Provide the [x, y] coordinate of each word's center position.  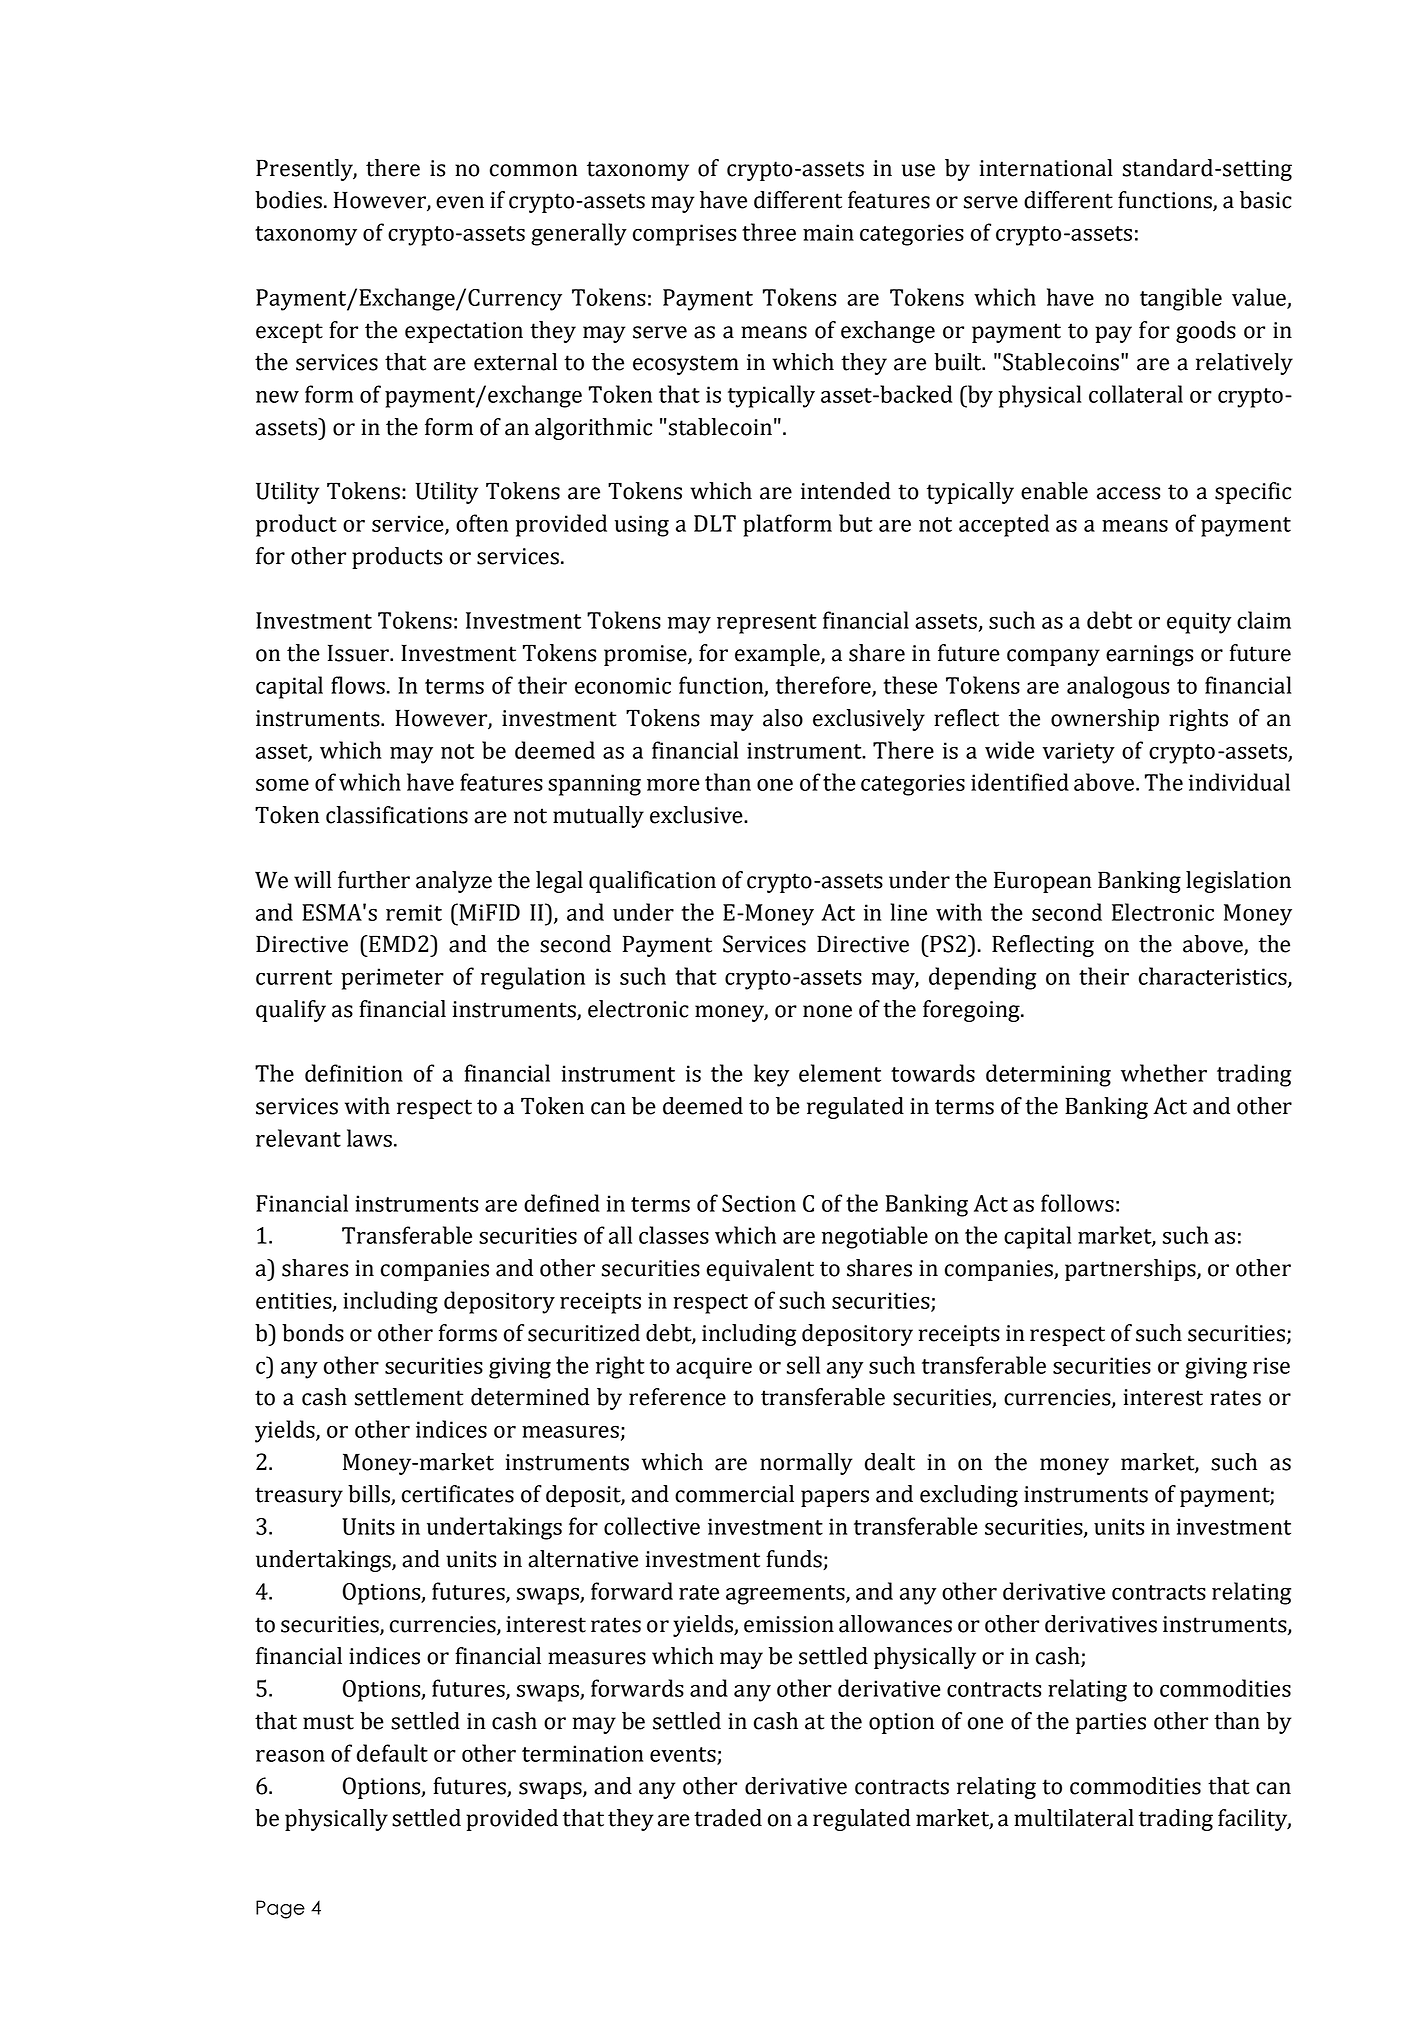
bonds [313, 1333]
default [392, 1753]
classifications [397, 815]
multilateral [1074, 1818]
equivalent [760, 1270]
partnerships [1131, 1270]
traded [728, 1818]
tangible [1181, 299]
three [769, 232]
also [783, 718]
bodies [288, 200]
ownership [1105, 720]
